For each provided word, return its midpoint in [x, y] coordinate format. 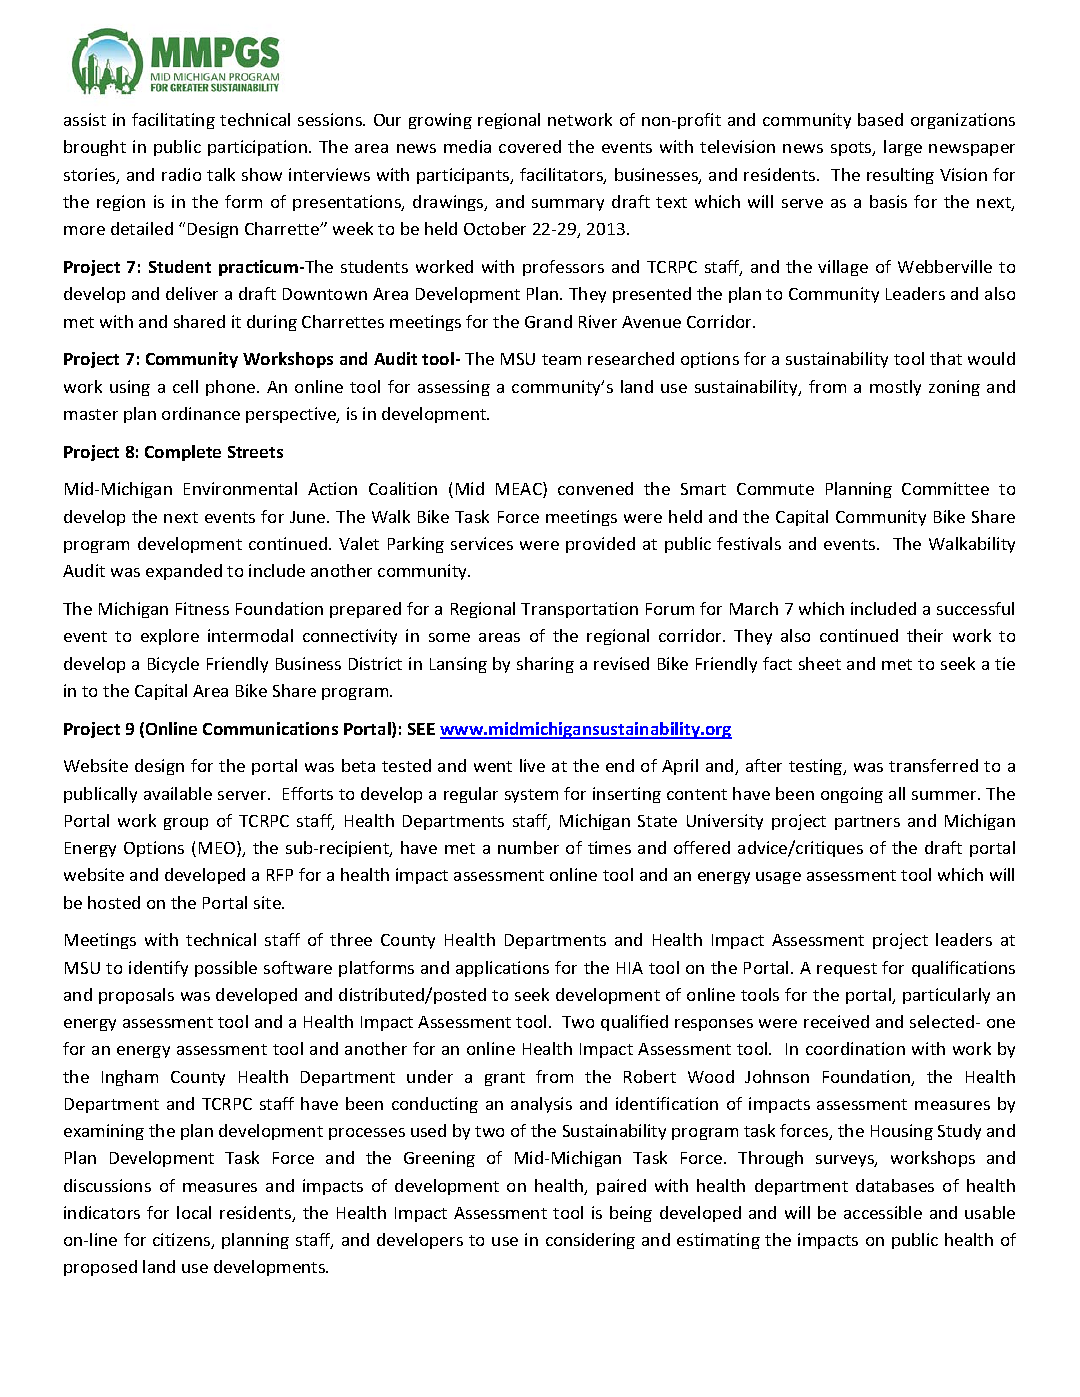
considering [590, 1241]
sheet [820, 663]
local [194, 1212]
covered [530, 146]
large [903, 148]
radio [181, 174]
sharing [545, 665]
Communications [270, 728]
